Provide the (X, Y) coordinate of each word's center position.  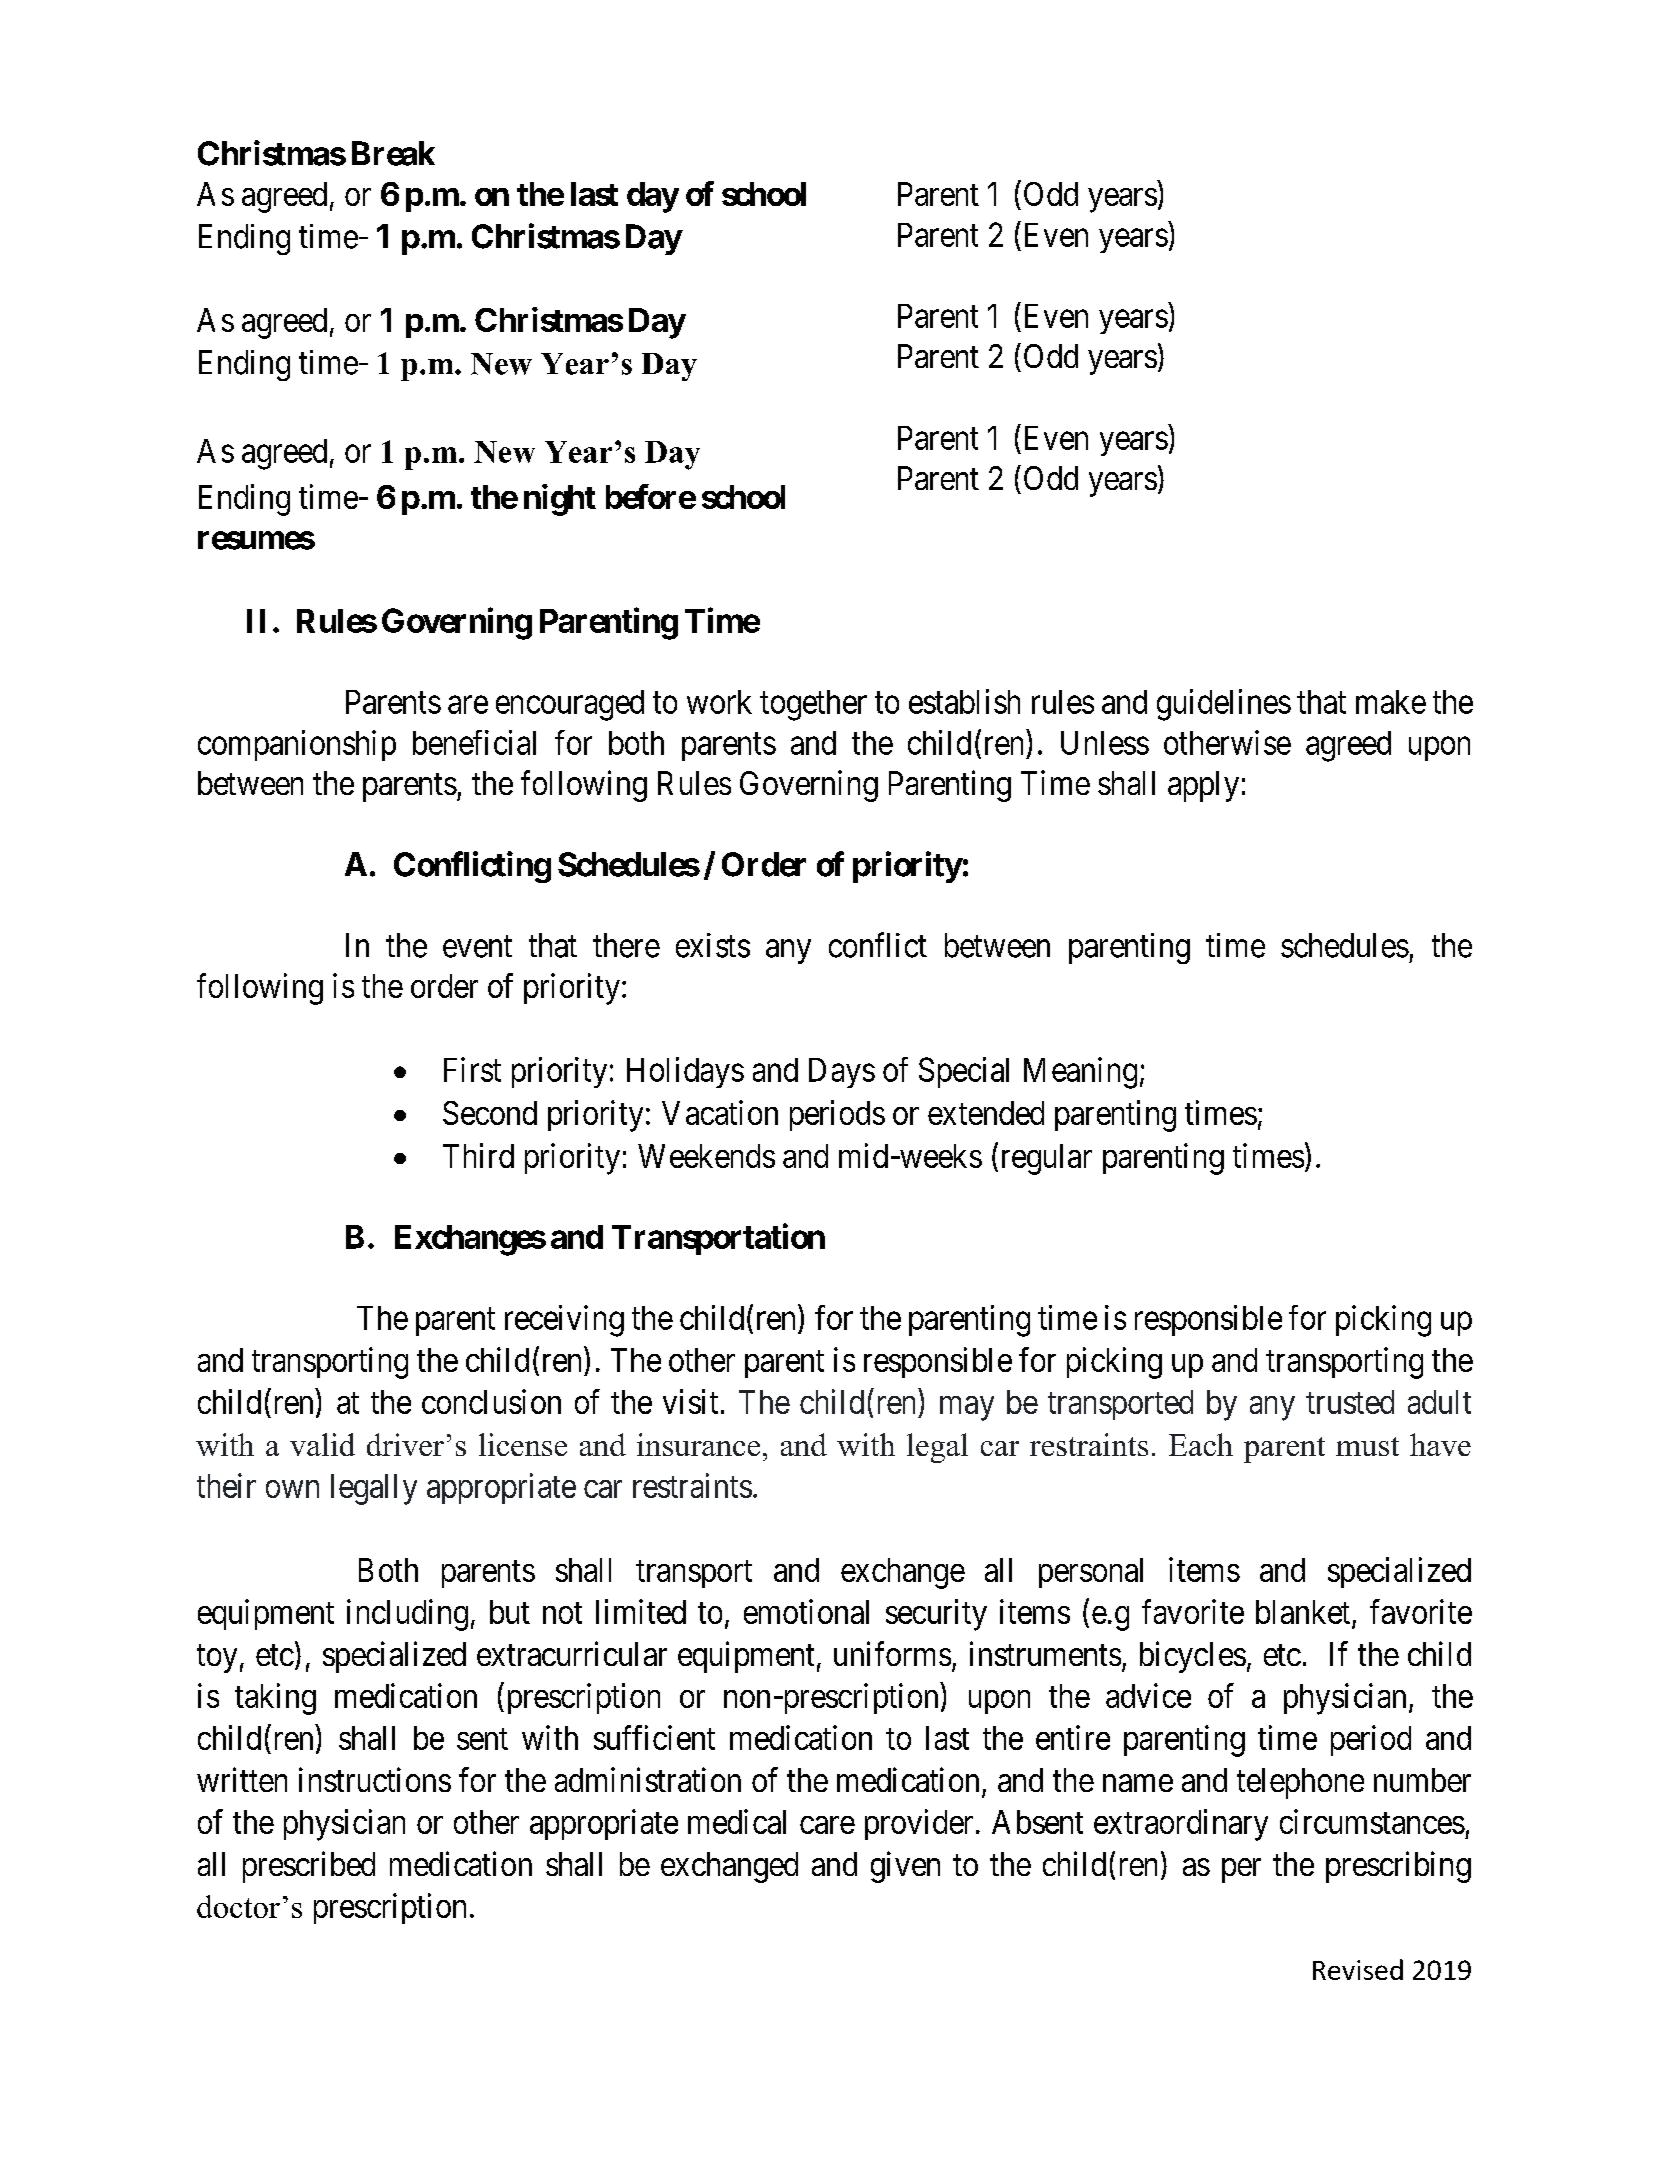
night (560, 500)
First (472, 1069)
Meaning (1080, 1073)
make (1391, 702)
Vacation (720, 1112)
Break (393, 153)
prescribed (309, 1867)
